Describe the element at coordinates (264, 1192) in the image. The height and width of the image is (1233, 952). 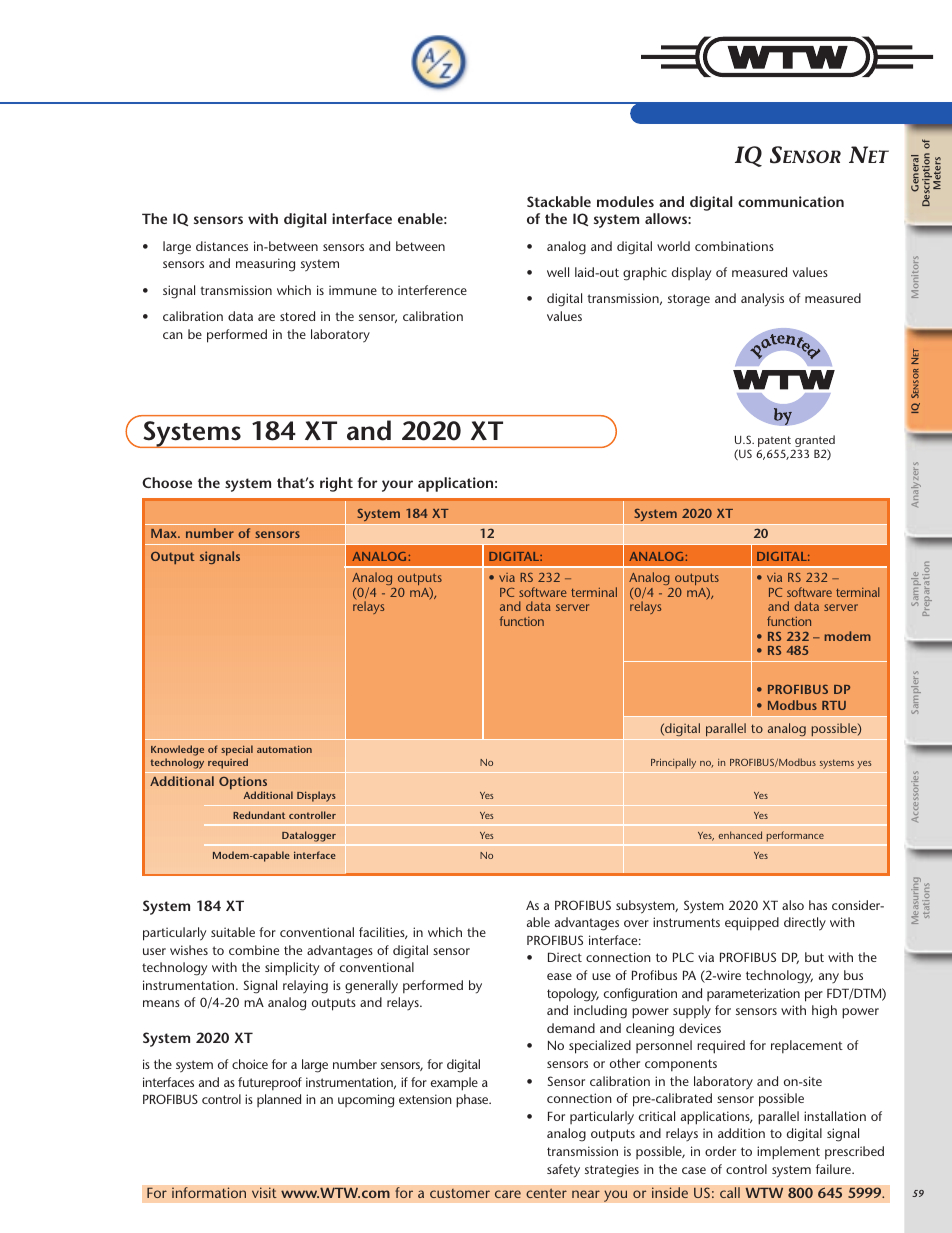
I see `visit` at that location.
